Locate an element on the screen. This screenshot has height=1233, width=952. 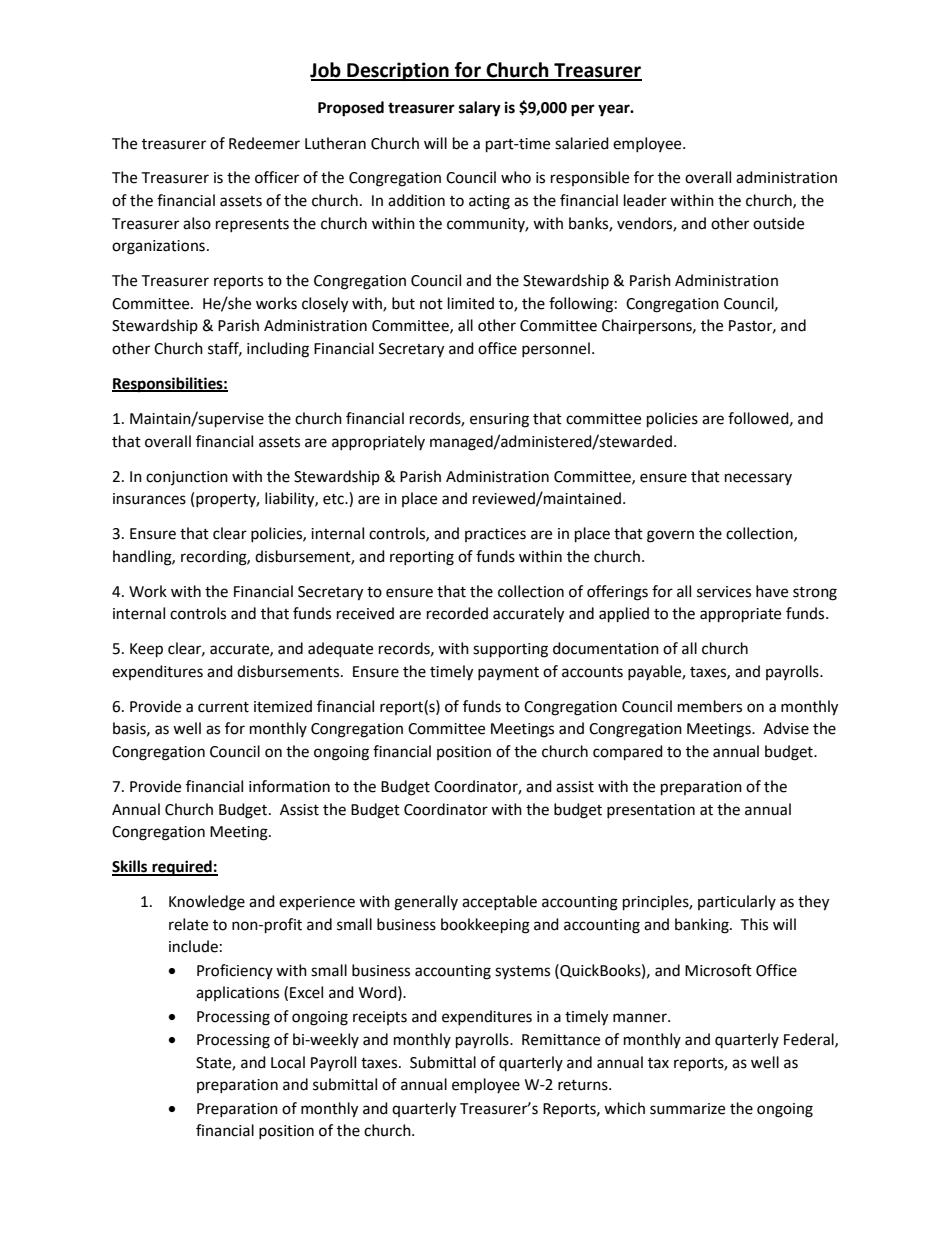
conjunction is located at coordinates (187, 478).
